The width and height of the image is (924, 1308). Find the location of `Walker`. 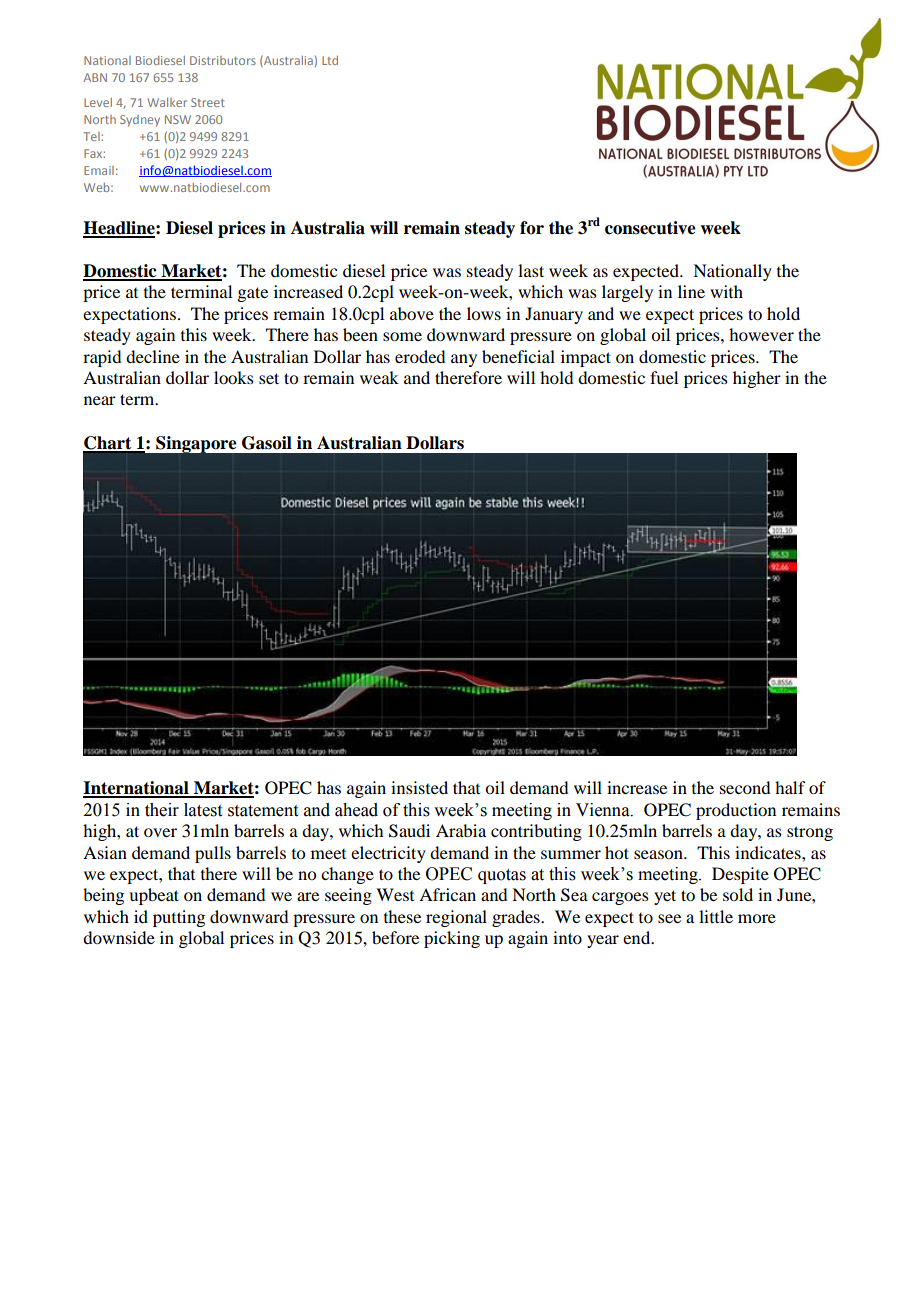

Walker is located at coordinates (167, 102).
